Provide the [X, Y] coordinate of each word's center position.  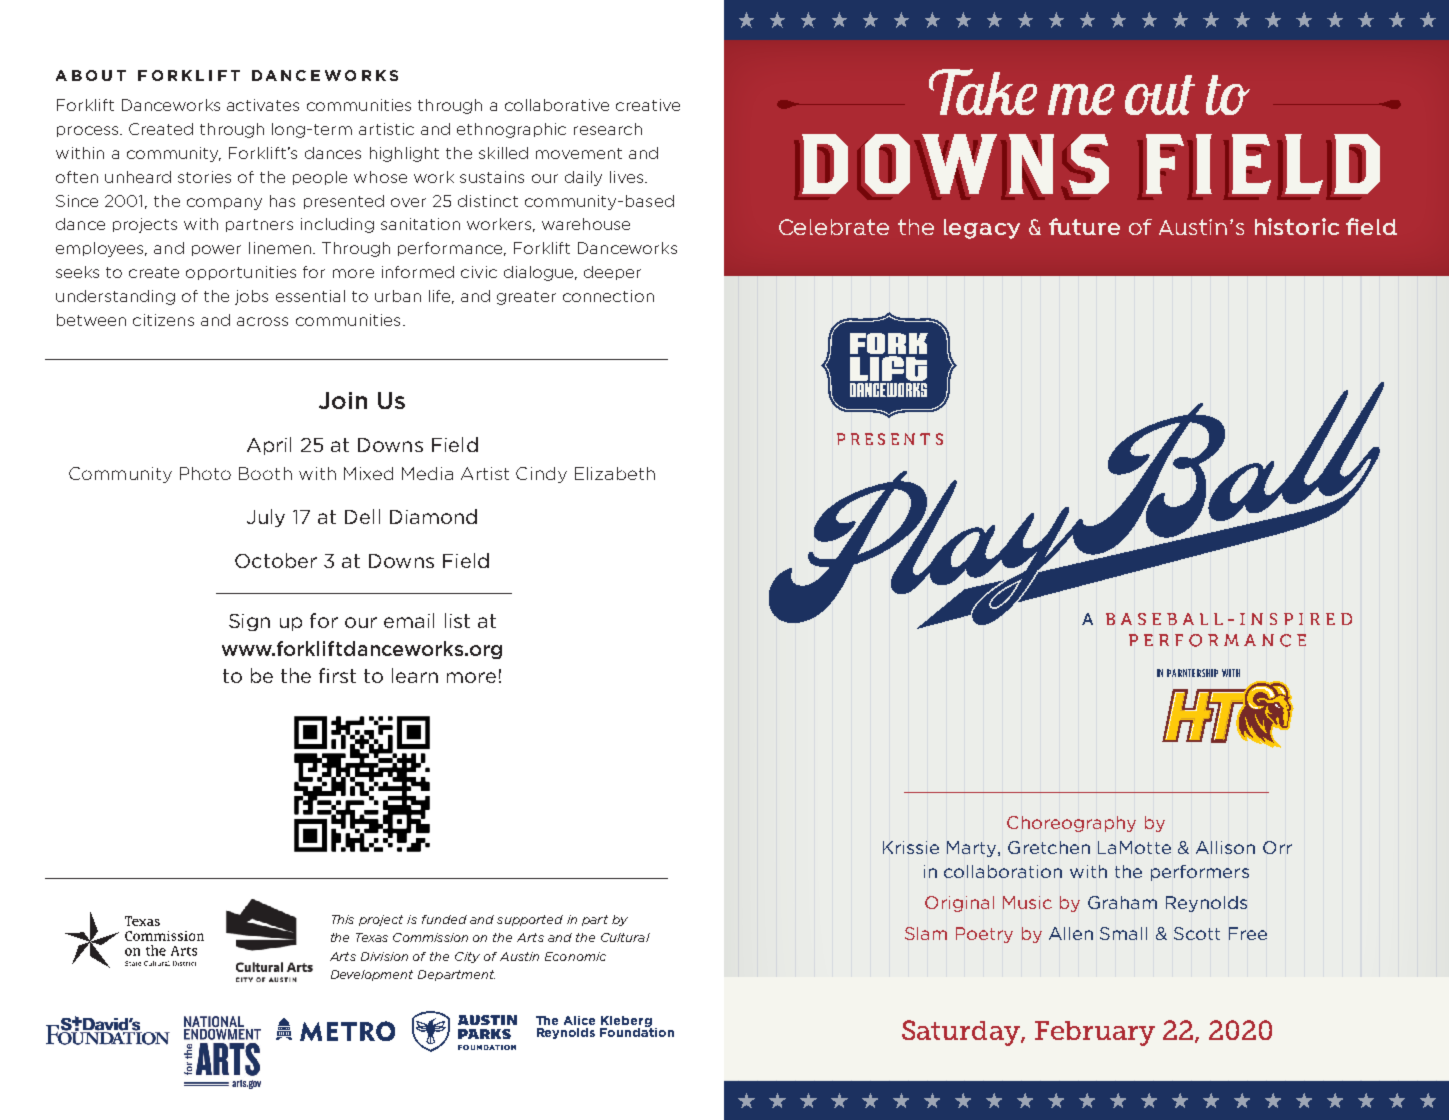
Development [372, 975]
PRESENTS [890, 439]
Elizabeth [615, 473]
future [1084, 226]
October [276, 560]
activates [263, 105]
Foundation [637, 1031]
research [608, 129]
